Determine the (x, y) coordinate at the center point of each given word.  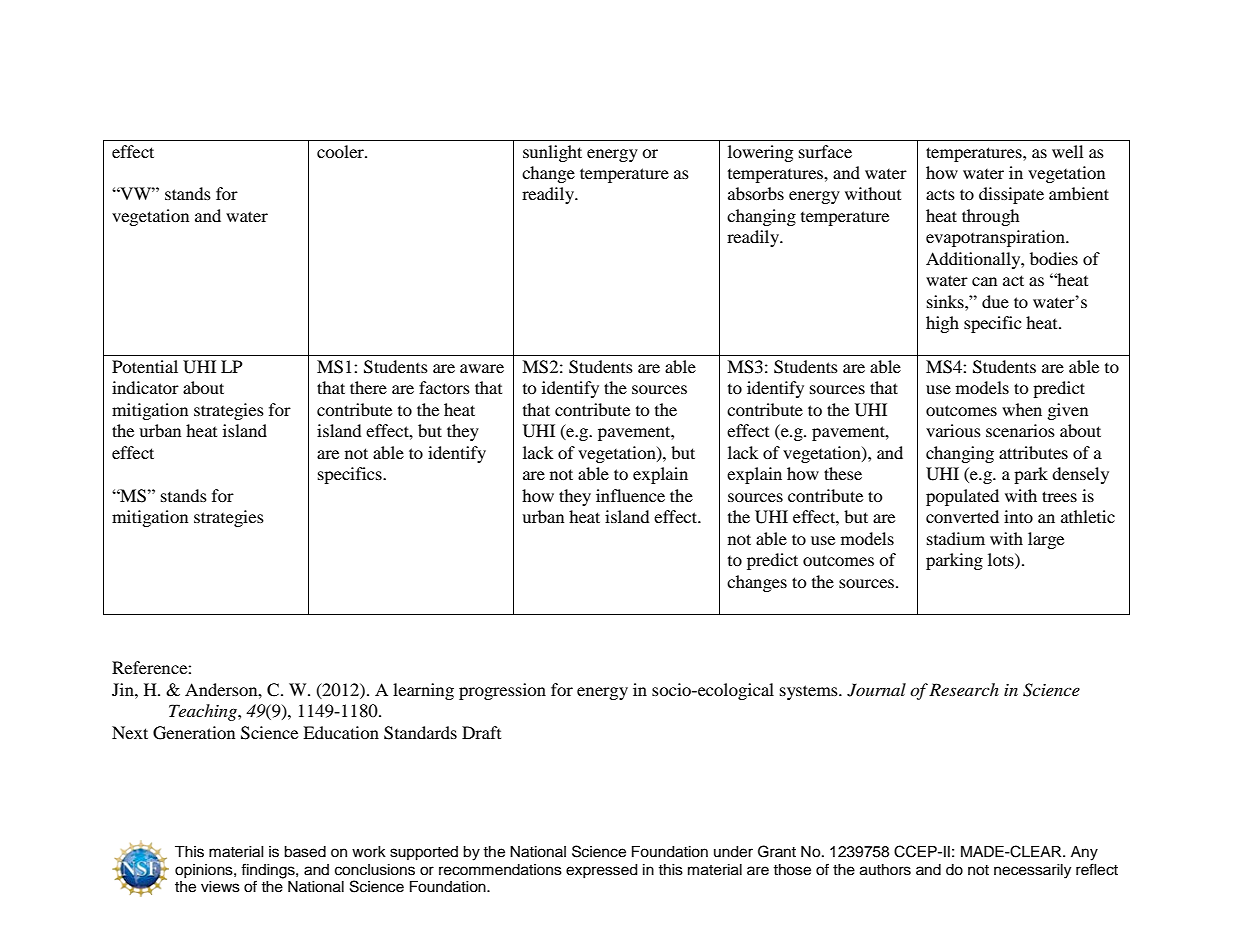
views (220, 887)
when (1022, 409)
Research (964, 689)
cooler (341, 151)
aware (482, 368)
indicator (145, 387)
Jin (124, 689)
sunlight (552, 153)
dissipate (1011, 195)
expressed (601, 871)
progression (502, 691)
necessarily (1032, 871)
